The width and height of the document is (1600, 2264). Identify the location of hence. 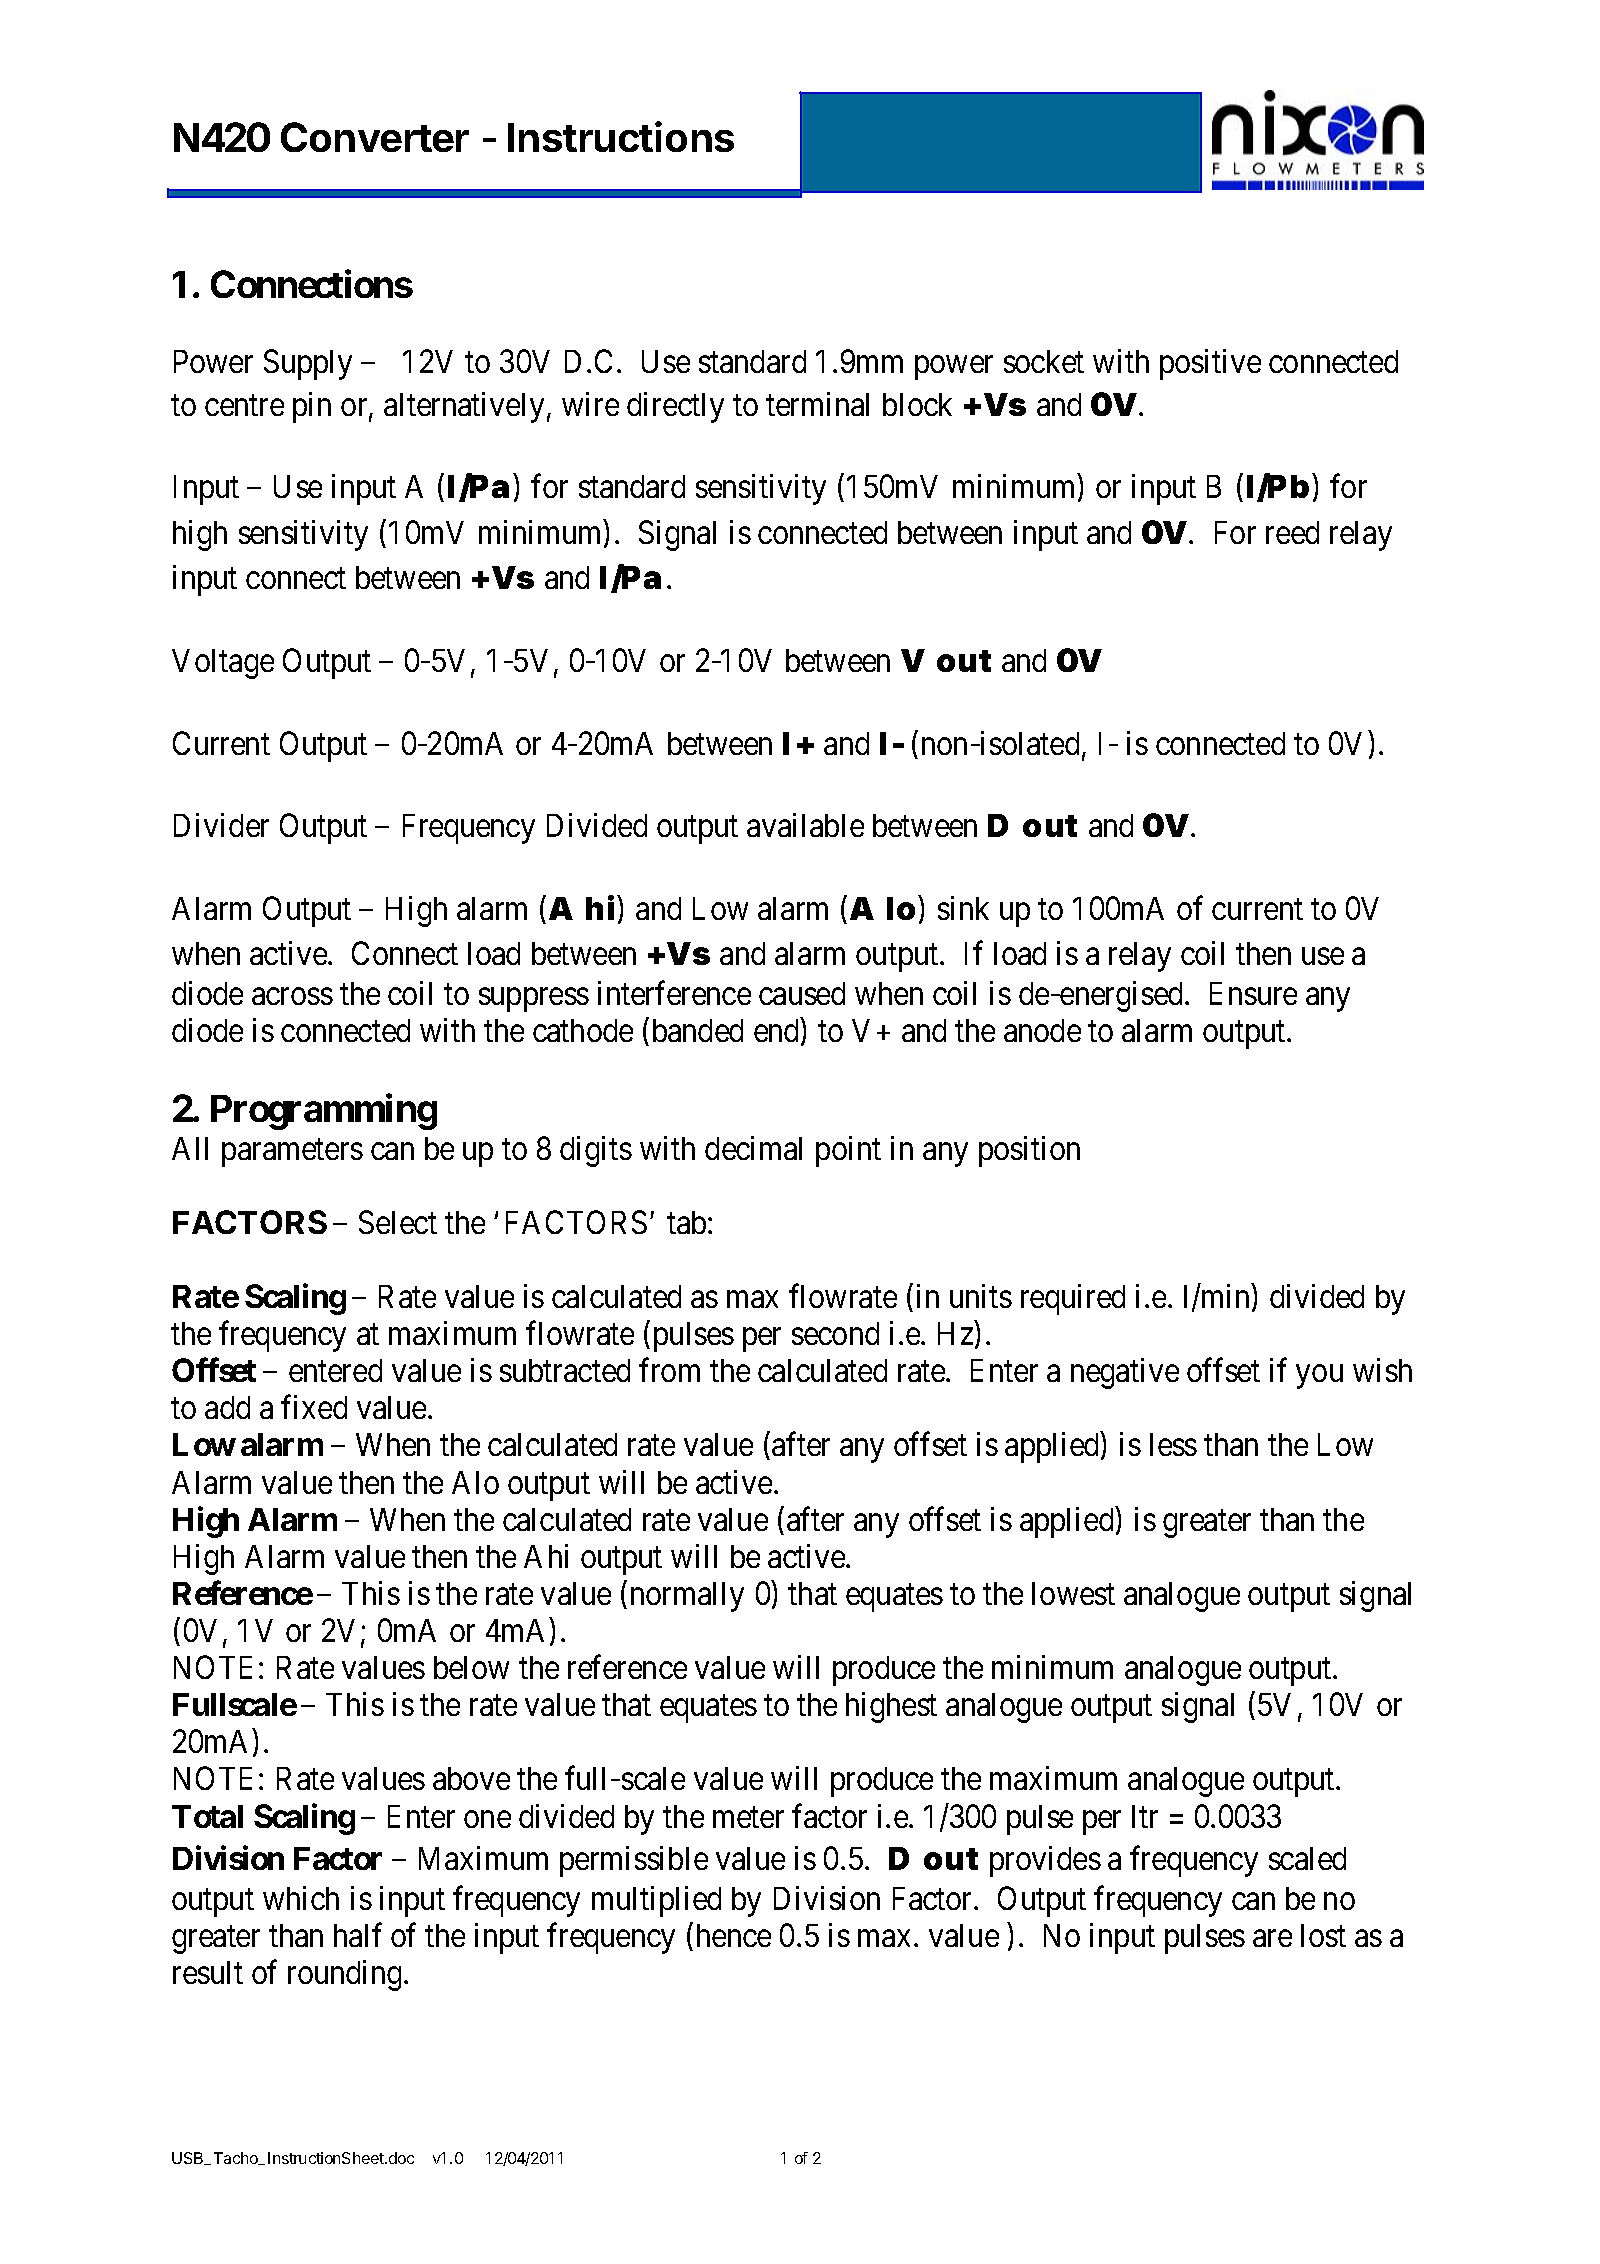
(734, 1935).
